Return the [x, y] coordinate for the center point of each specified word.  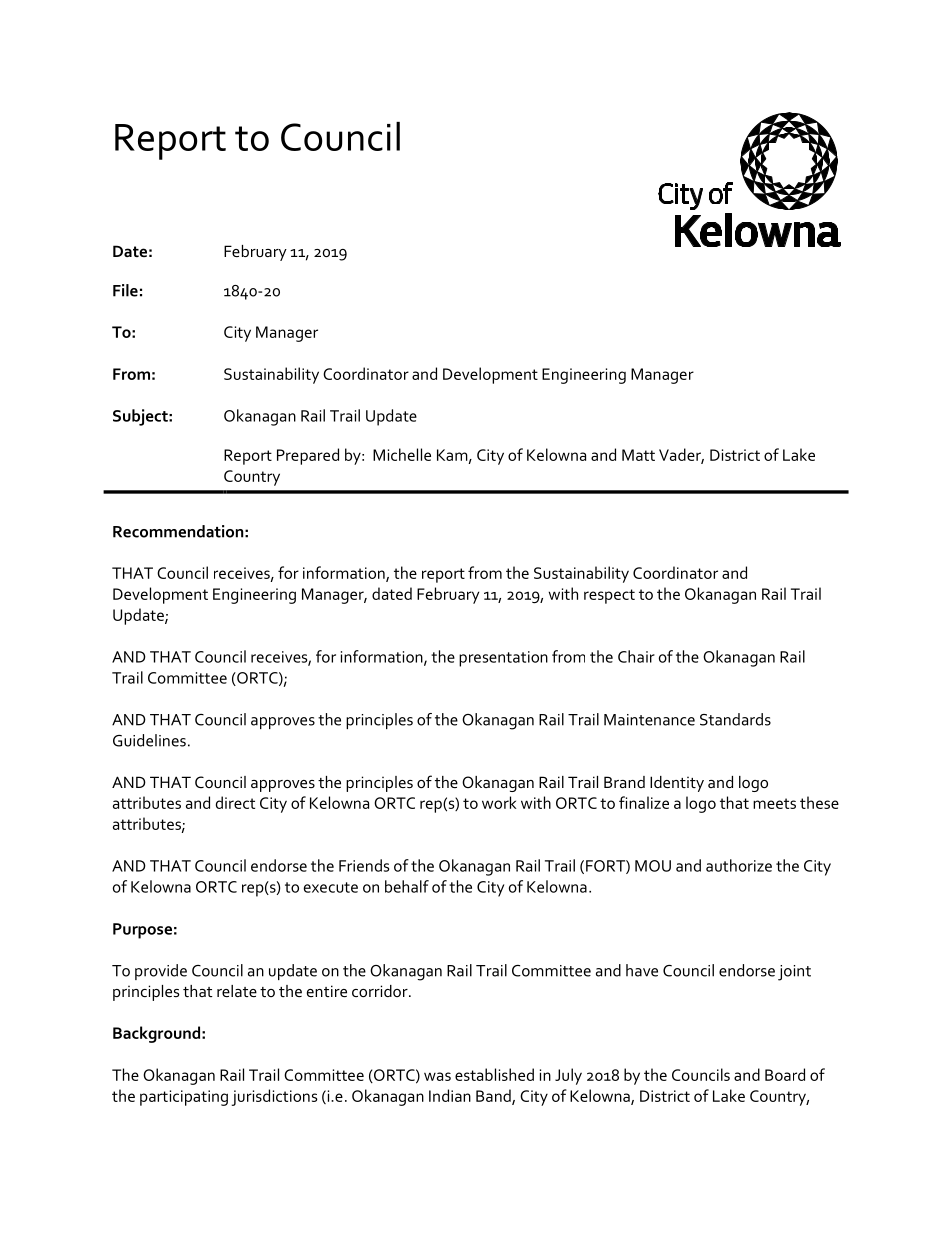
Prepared [308, 456]
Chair [636, 656]
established [494, 1074]
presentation [503, 659]
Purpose [142, 931]
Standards [735, 719]
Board [785, 1074]
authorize [739, 865]
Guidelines [149, 740]
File [125, 290]
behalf [407, 886]
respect [609, 596]
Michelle [402, 454]
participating [184, 1098]
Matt [638, 455]
